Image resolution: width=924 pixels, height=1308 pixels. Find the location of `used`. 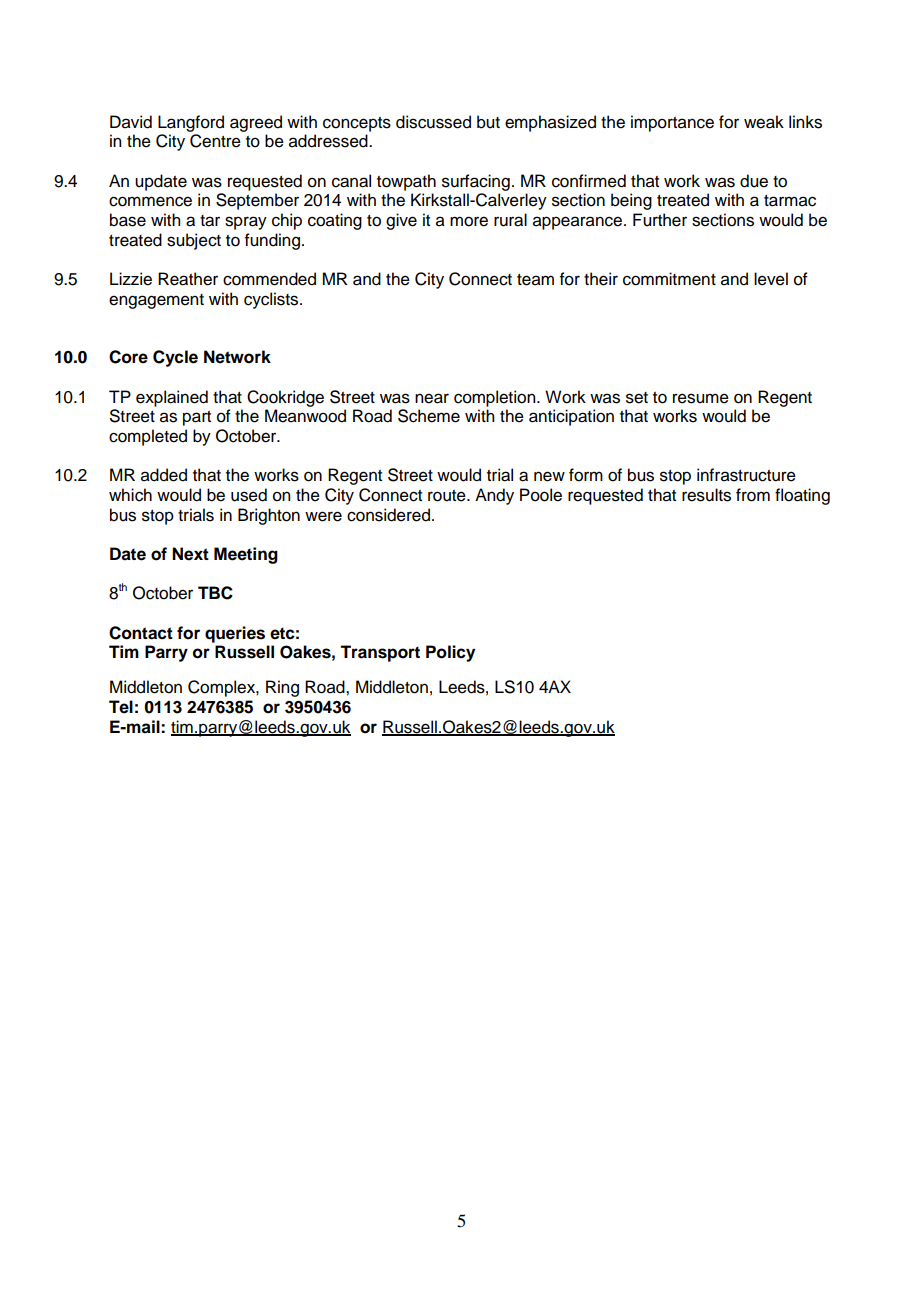

used is located at coordinates (249, 495).
